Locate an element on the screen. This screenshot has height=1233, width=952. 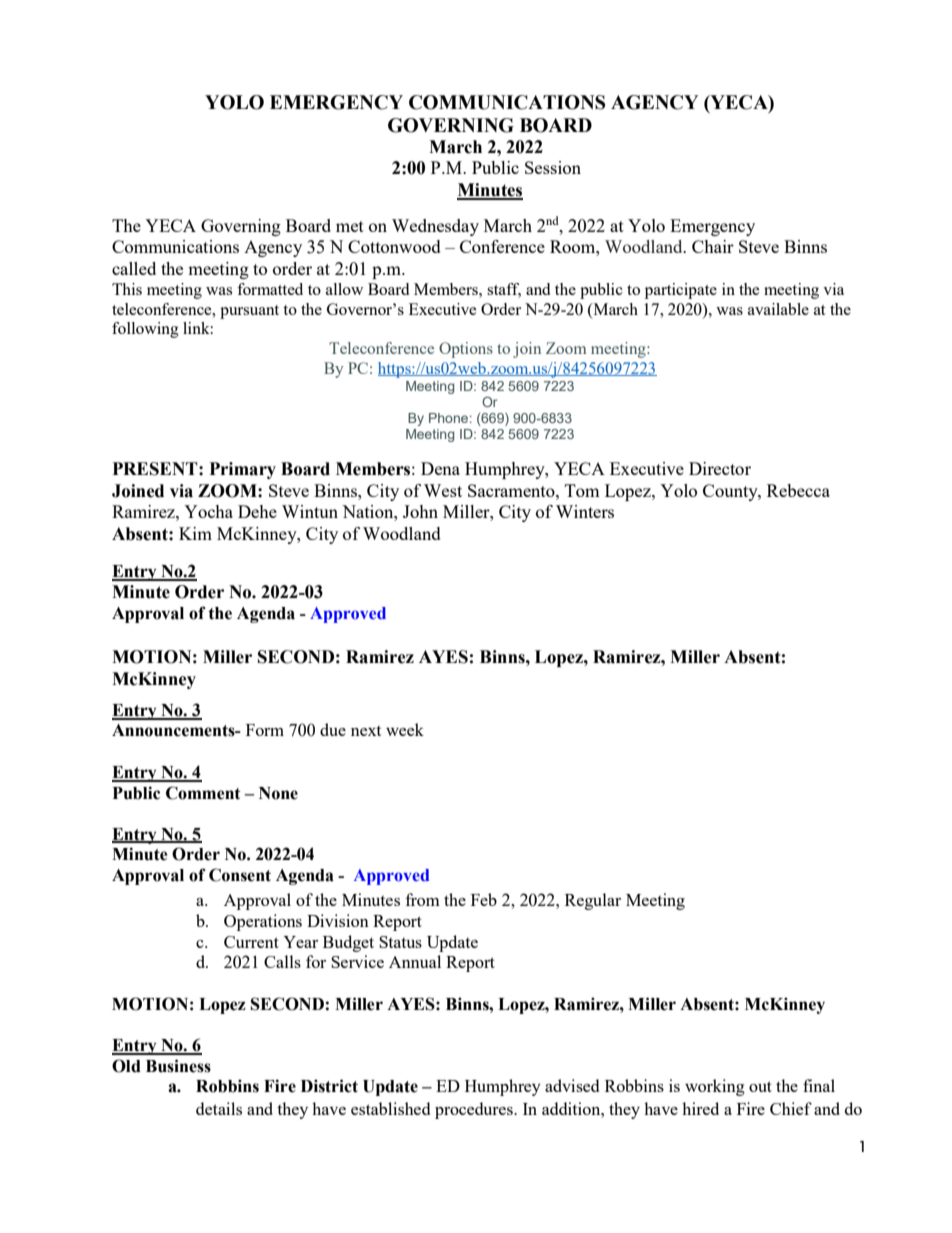
Regular is located at coordinates (593, 901).
